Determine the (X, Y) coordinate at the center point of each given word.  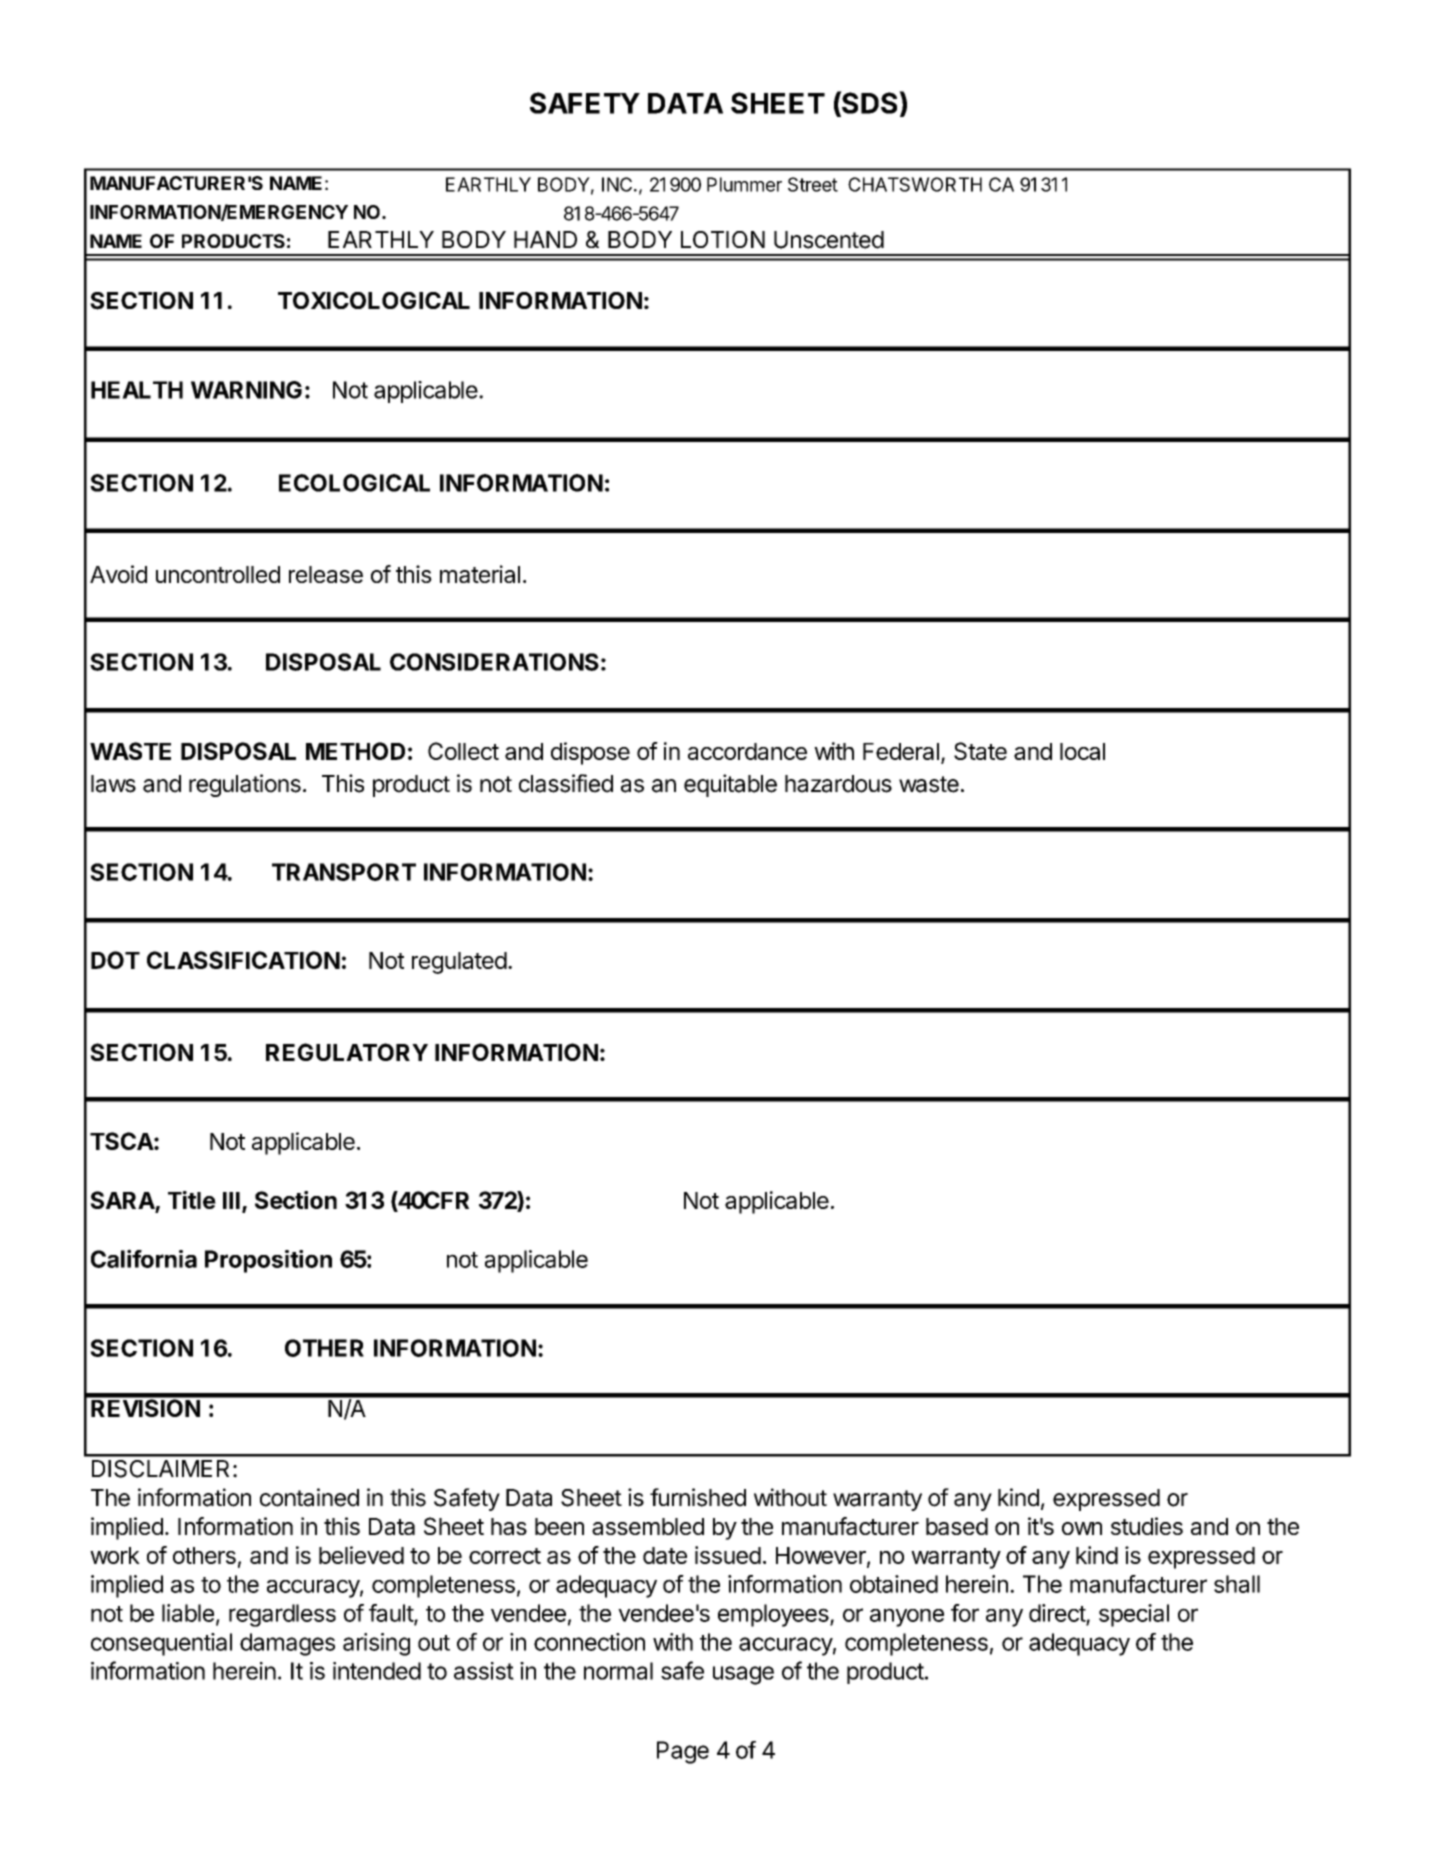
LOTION (723, 239)
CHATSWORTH (915, 184)
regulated (459, 963)
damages (287, 1644)
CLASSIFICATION (243, 960)
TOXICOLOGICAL (374, 300)
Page (683, 1752)
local (1082, 751)
